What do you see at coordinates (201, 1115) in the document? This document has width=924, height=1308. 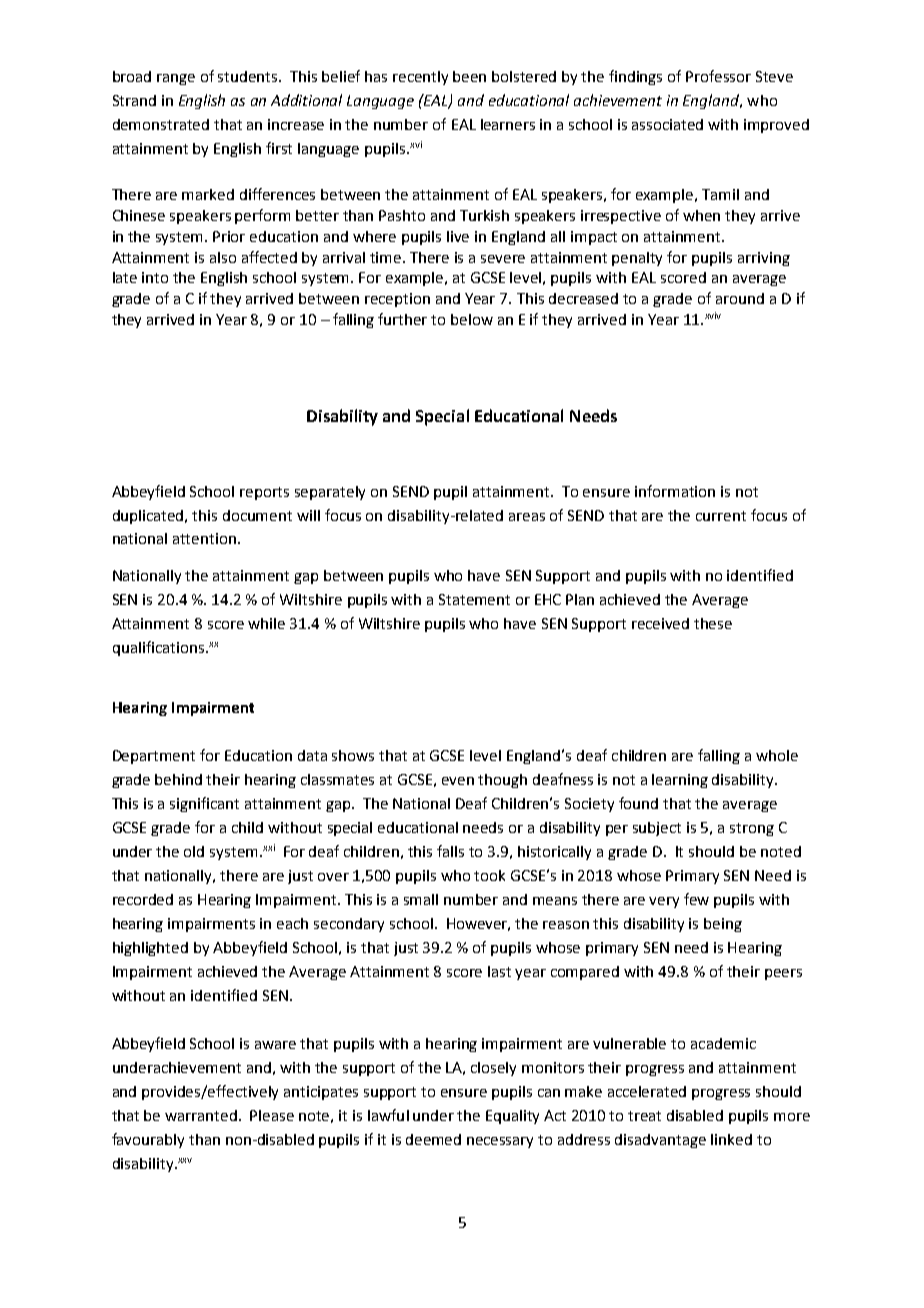 I see `warranted` at bounding box center [201, 1115].
